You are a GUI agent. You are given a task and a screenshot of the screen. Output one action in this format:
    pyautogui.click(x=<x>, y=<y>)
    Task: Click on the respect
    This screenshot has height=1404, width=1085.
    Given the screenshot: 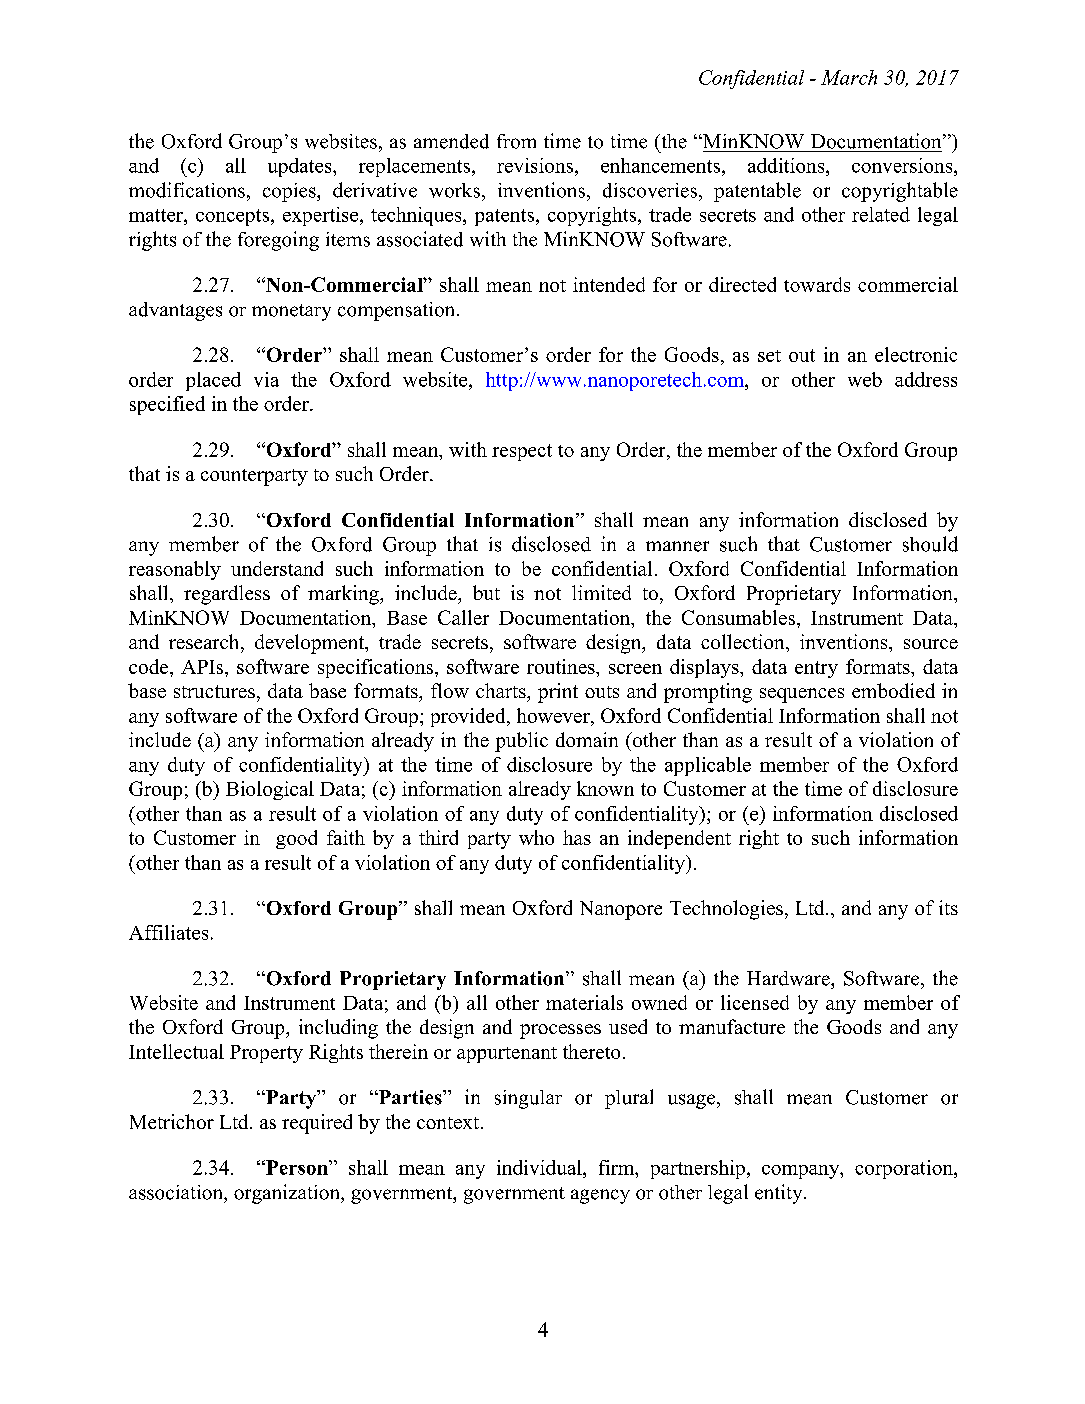 What is the action you would take?
    pyautogui.click(x=522, y=452)
